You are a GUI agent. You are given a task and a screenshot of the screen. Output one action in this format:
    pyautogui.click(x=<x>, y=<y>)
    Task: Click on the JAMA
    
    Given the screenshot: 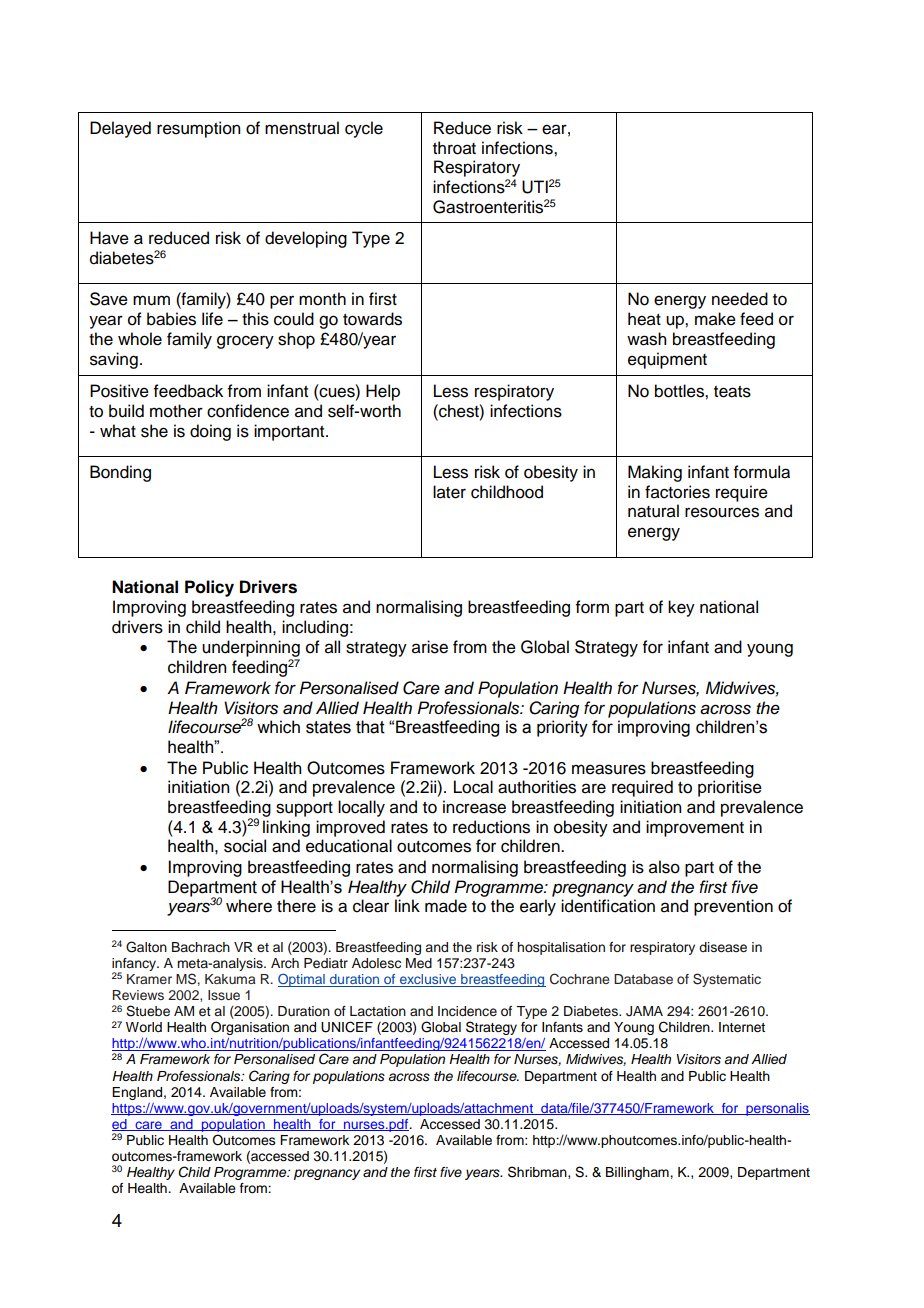 What is the action you would take?
    pyautogui.click(x=644, y=1011)
